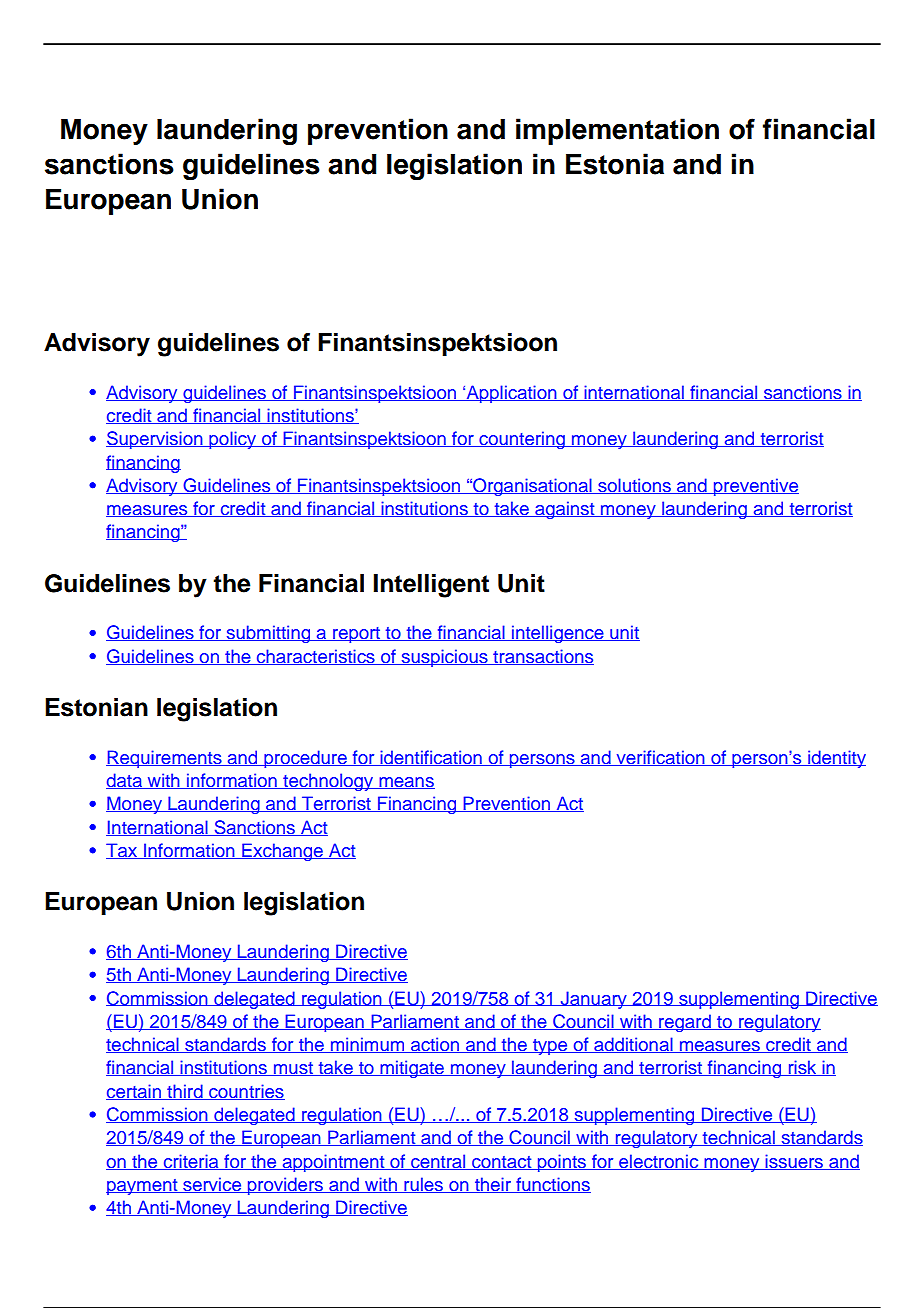 The width and height of the page is (924, 1308). What do you see at coordinates (755, 487) in the page?
I see `preventive` at bounding box center [755, 487].
